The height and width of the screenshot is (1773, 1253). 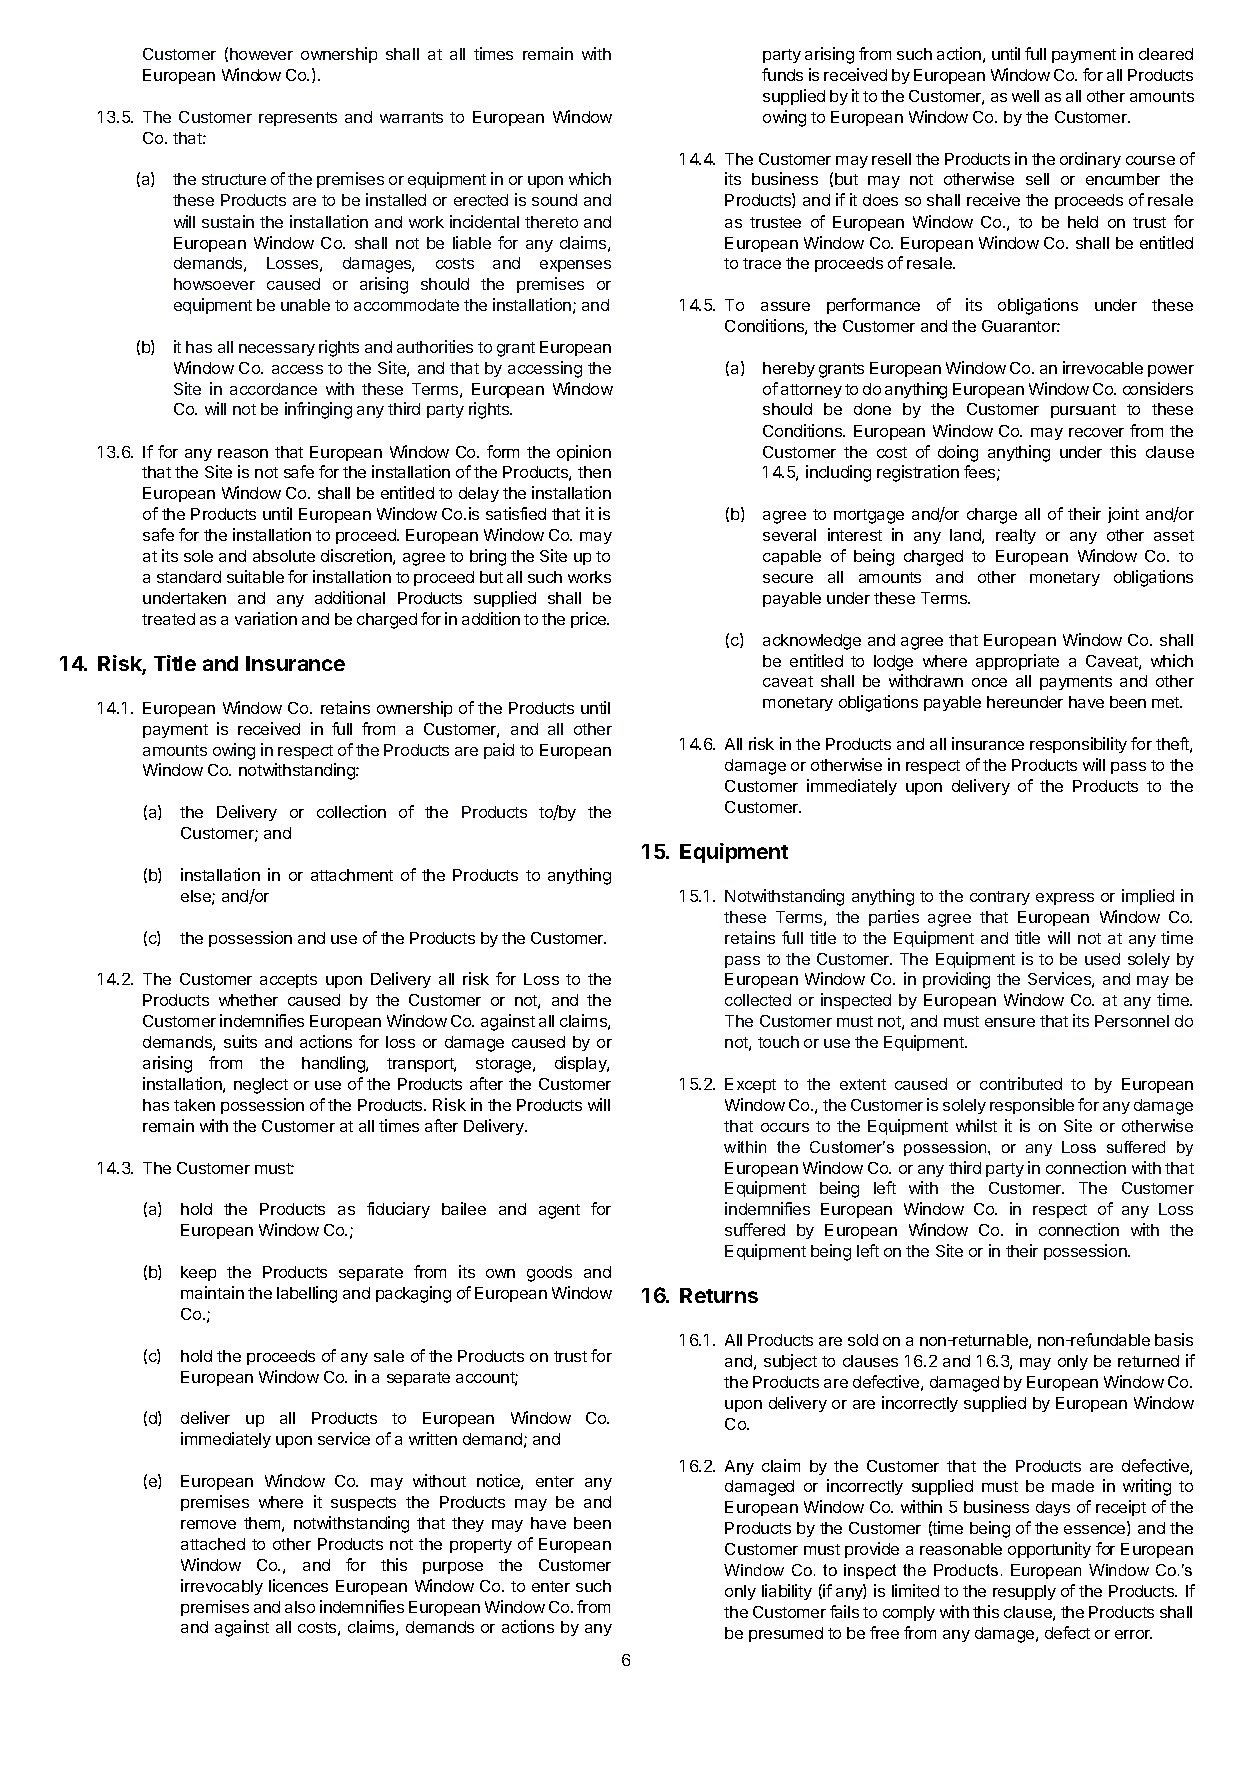 I want to click on funds, so click(x=782, y=74).
